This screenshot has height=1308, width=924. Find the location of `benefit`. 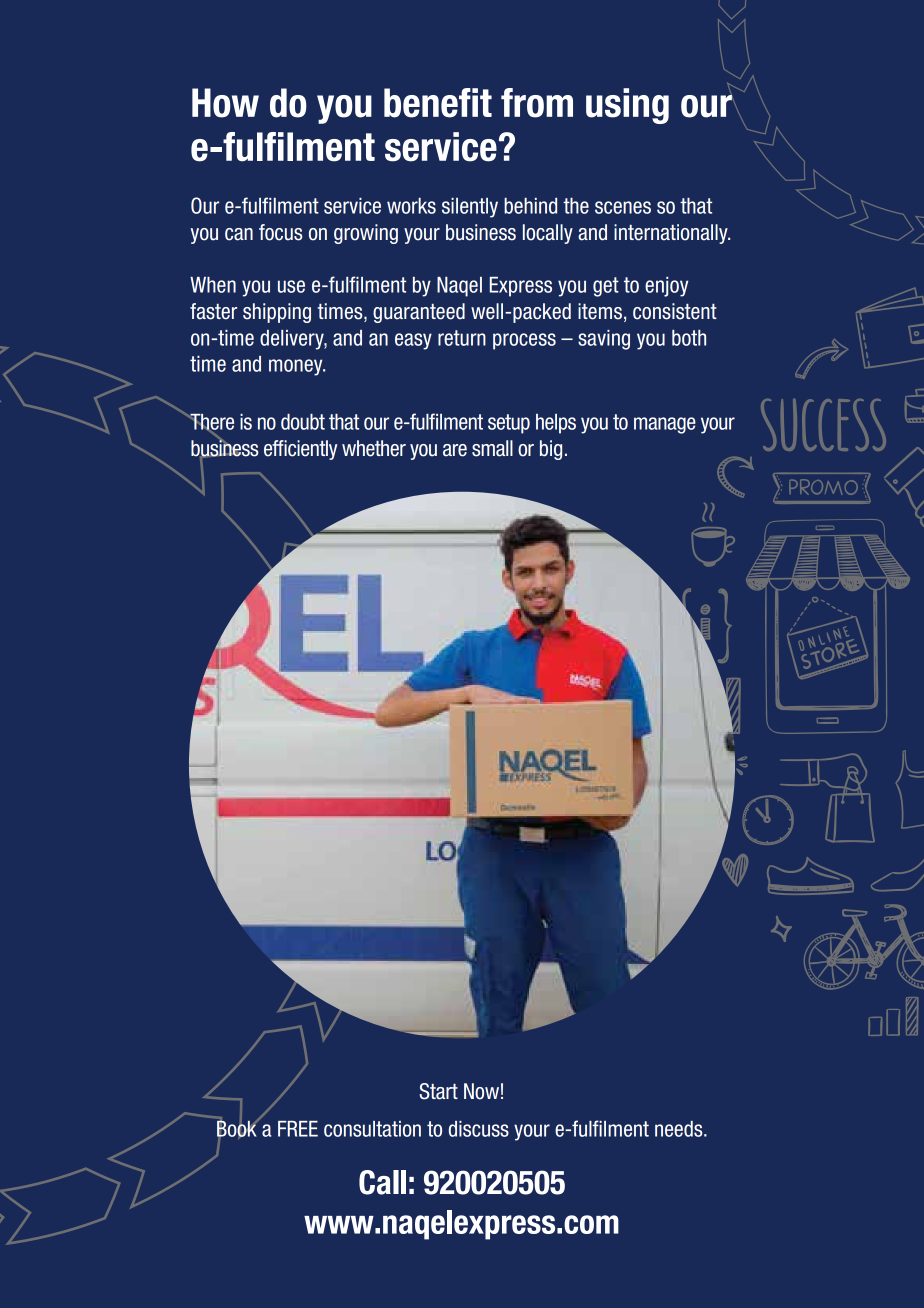

benefit is located at coordinates (438, 103).
